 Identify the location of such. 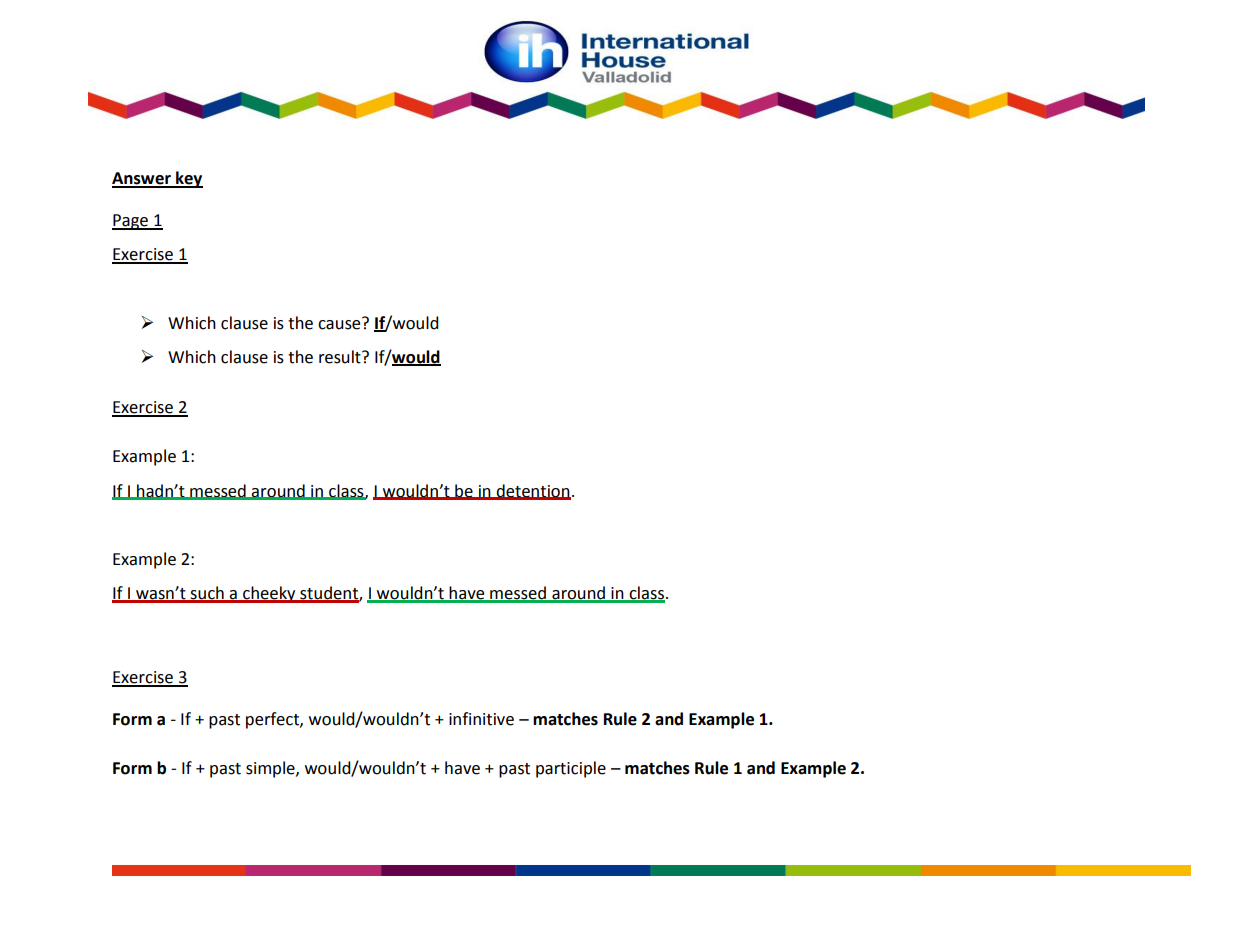
(207, 594).
